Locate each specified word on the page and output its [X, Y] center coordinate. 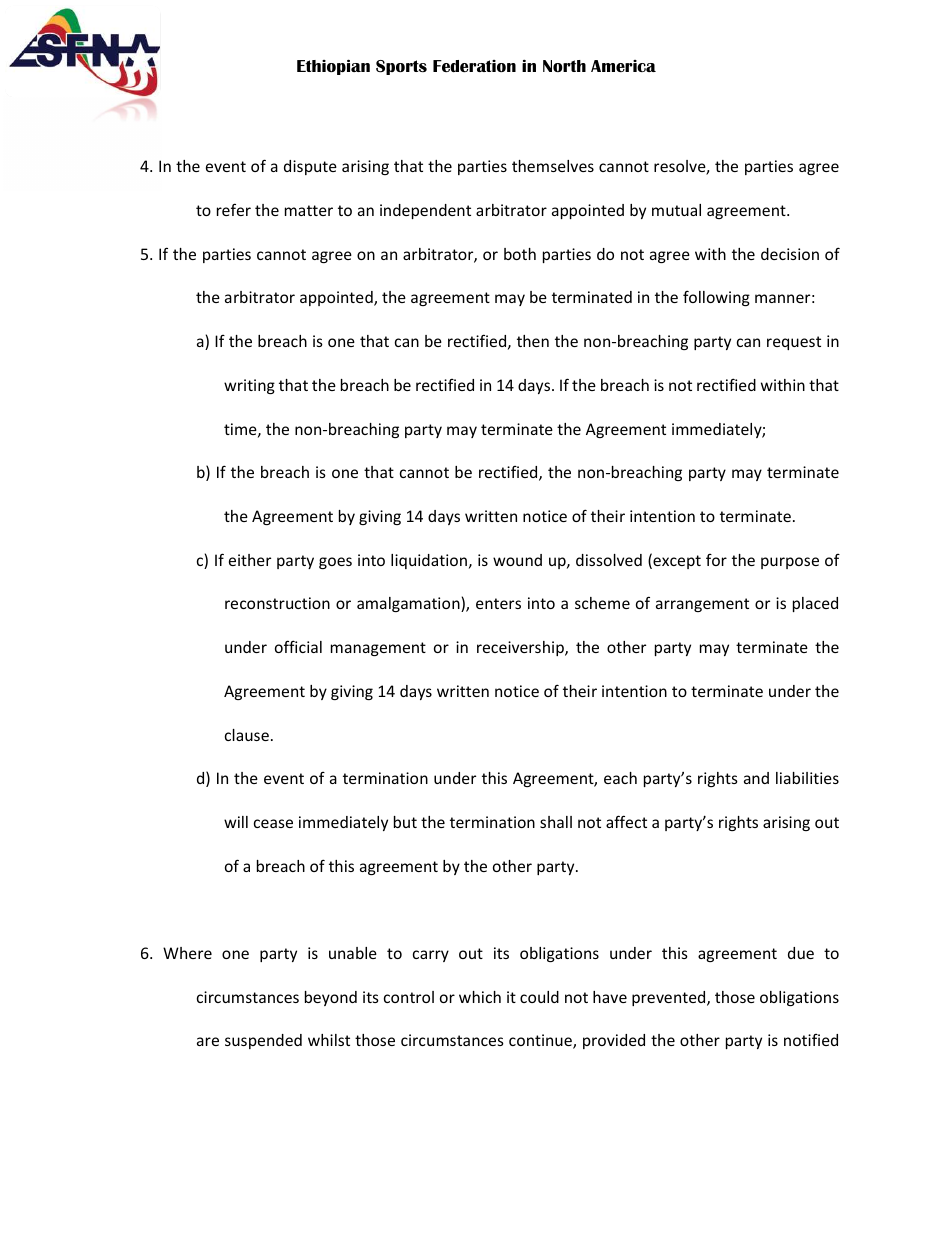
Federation [474, 66]
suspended [263, 1041]
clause [247, 735]
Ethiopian [333, 67]
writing [249, 386]
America [623, 66]
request [794, 343]
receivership [521, 648]
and [756, 778]
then [533, 341]
